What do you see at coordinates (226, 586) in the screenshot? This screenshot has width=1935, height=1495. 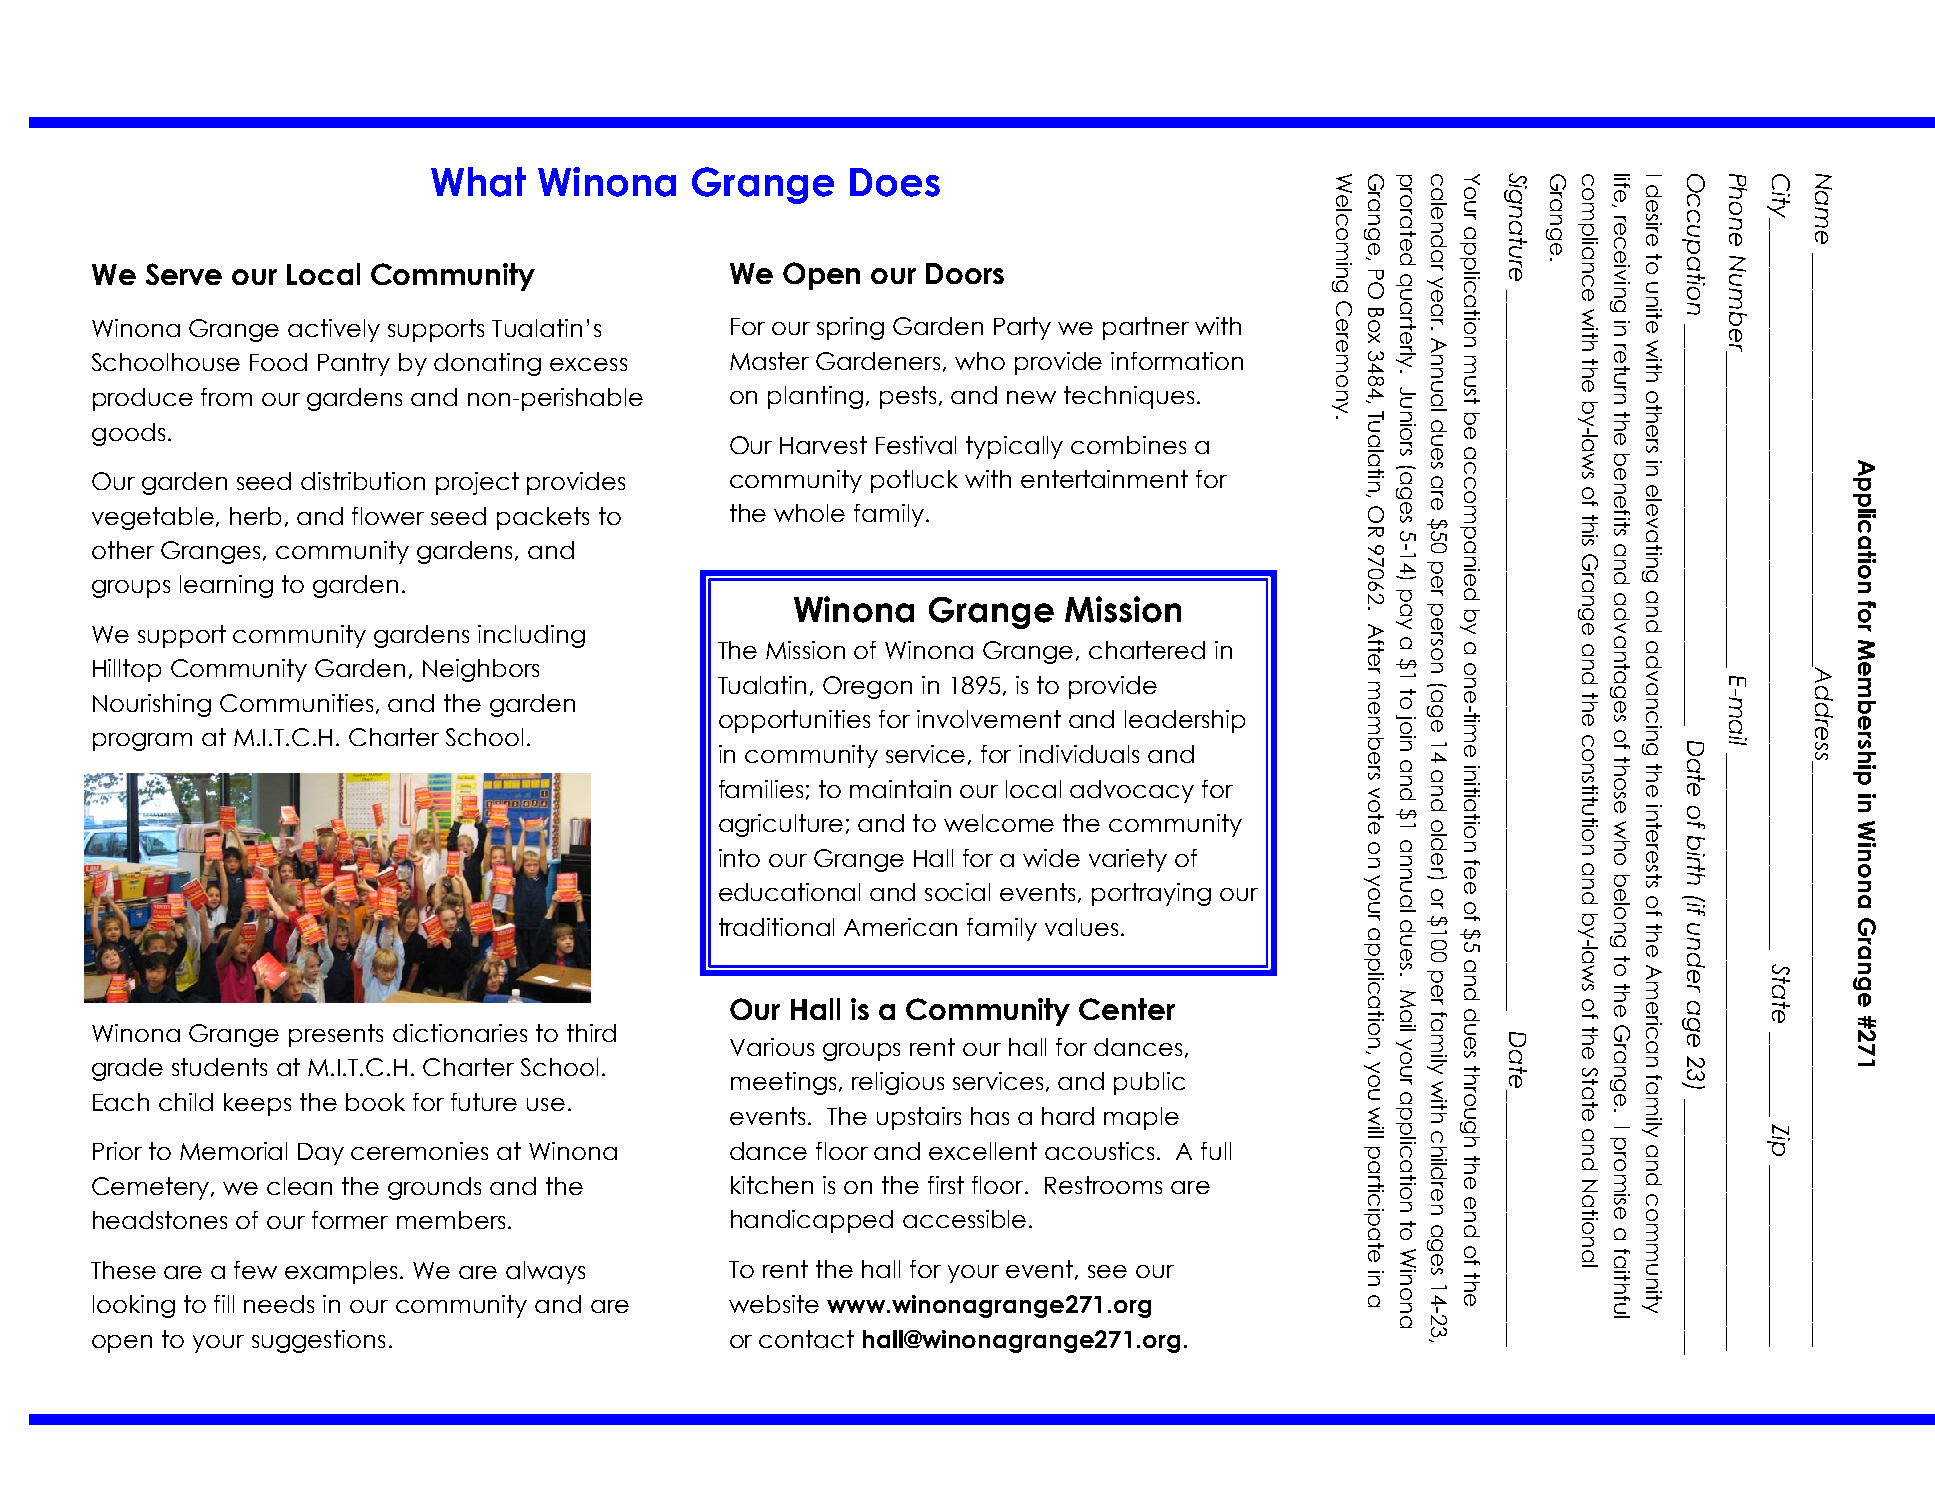 I see `learning` at bounding box center [226, 586].
